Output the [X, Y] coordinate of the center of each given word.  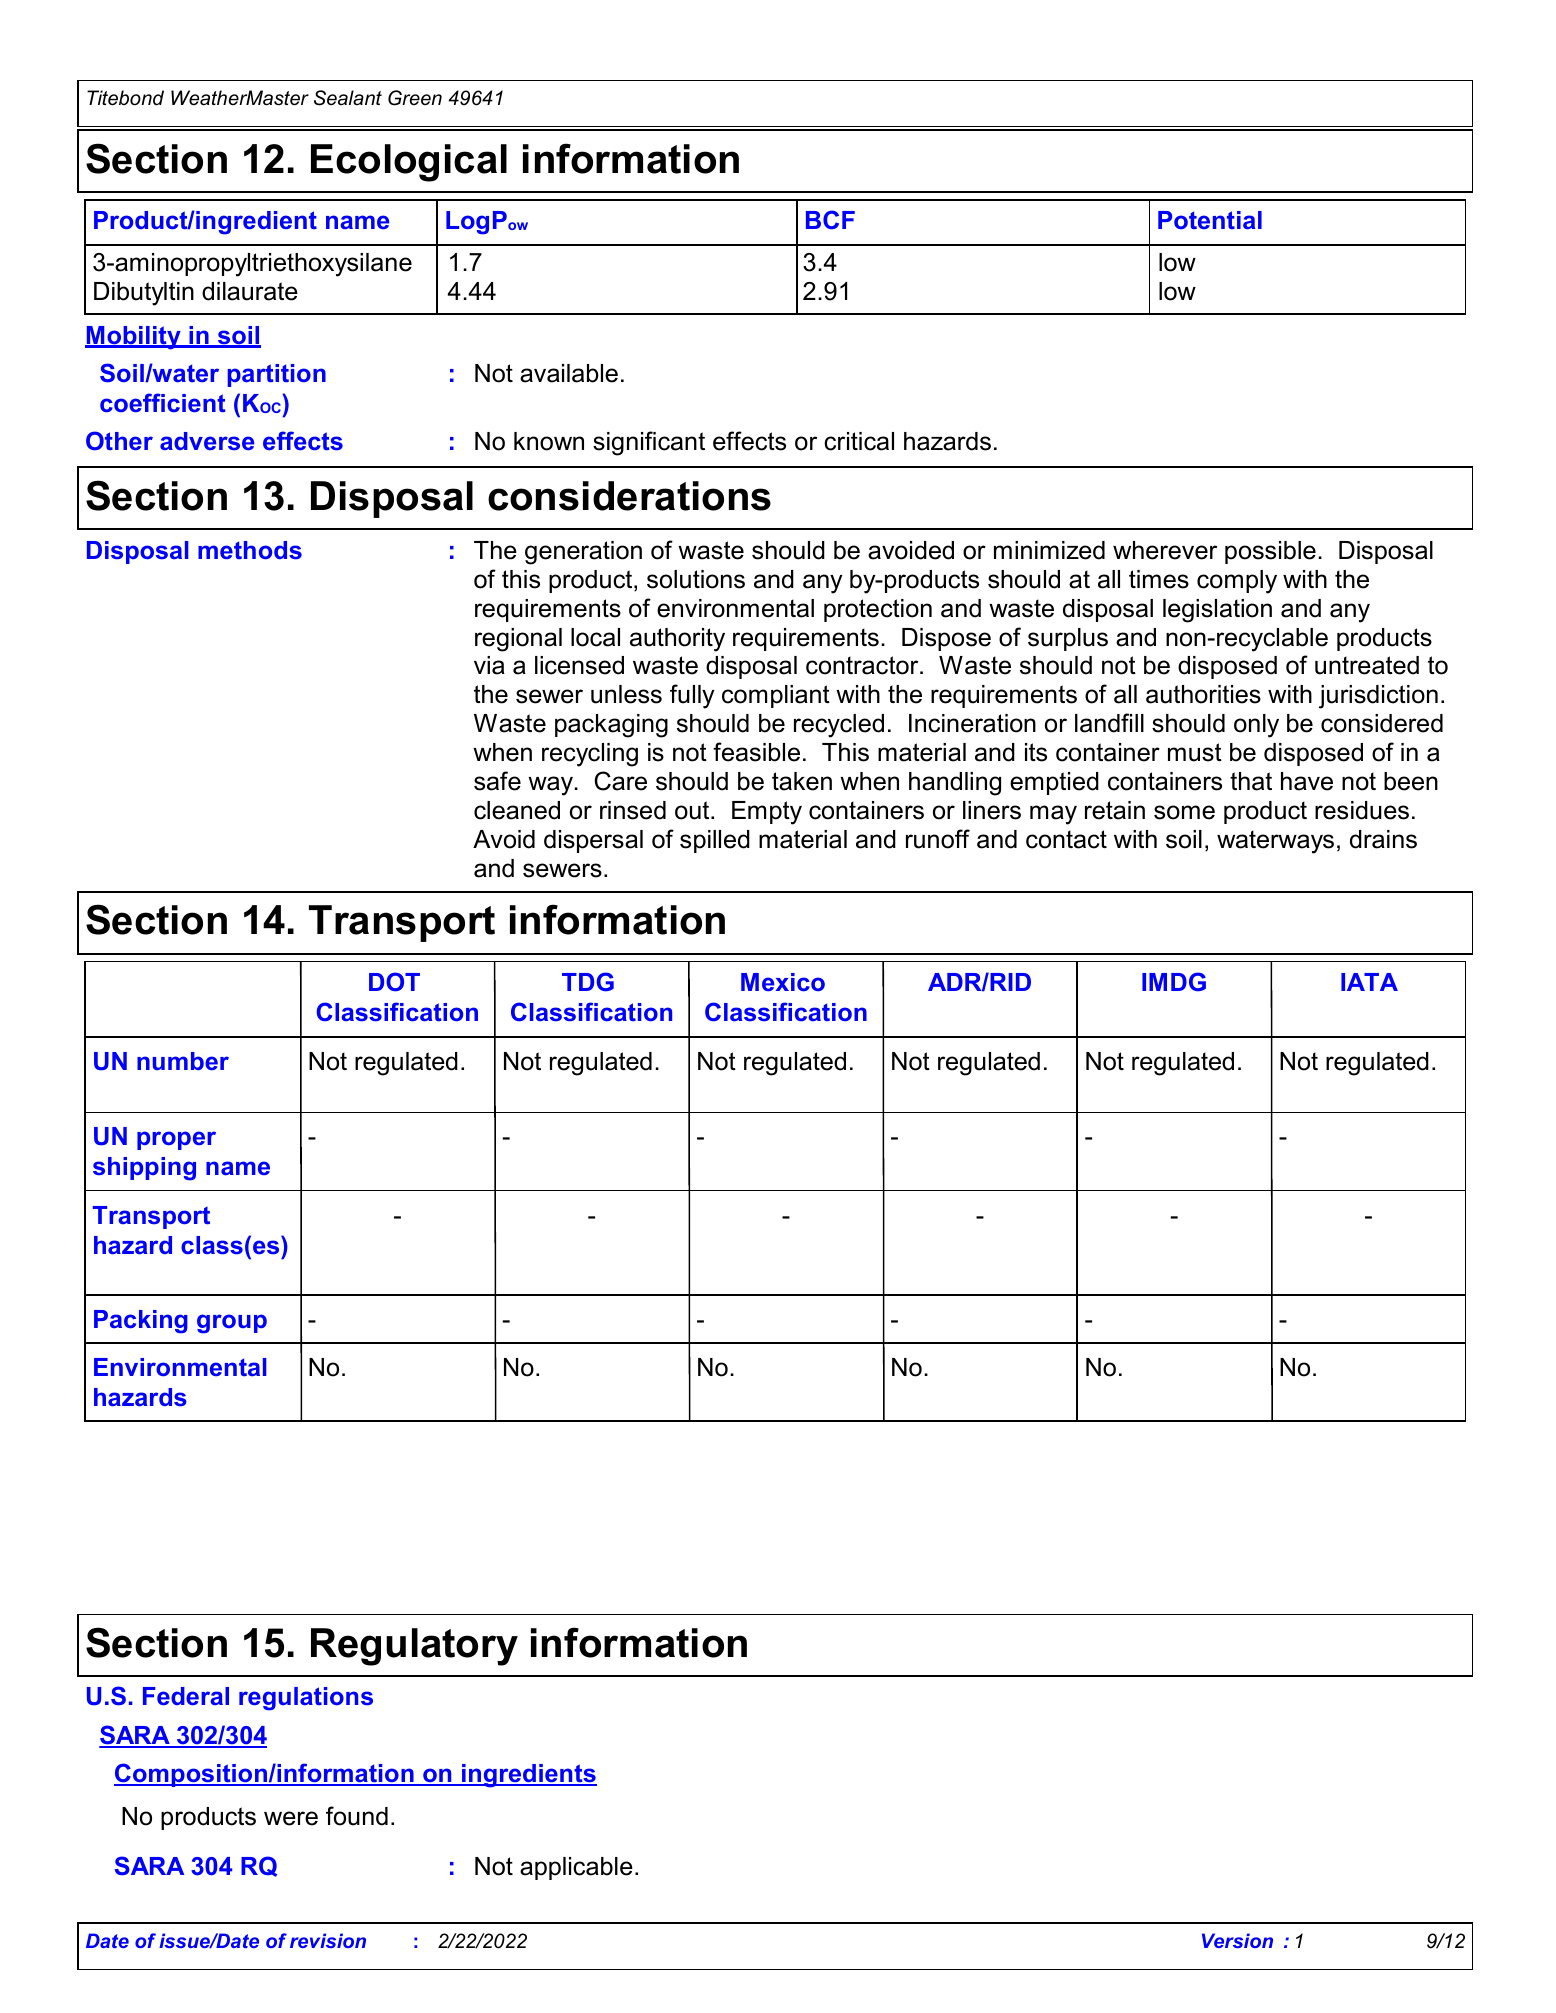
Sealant [348, 98]
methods [250, 550]
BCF [830, 220]
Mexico [783, 982]
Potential [1210, 220]
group [232, 1324]
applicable [576, 1868]
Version [1237, 1940]
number [183, 1061]
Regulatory [414, 1647]
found [357, 1816]
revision [328, 1940]
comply [1237, 582]
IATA [1369, 982]
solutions [696, 579]
